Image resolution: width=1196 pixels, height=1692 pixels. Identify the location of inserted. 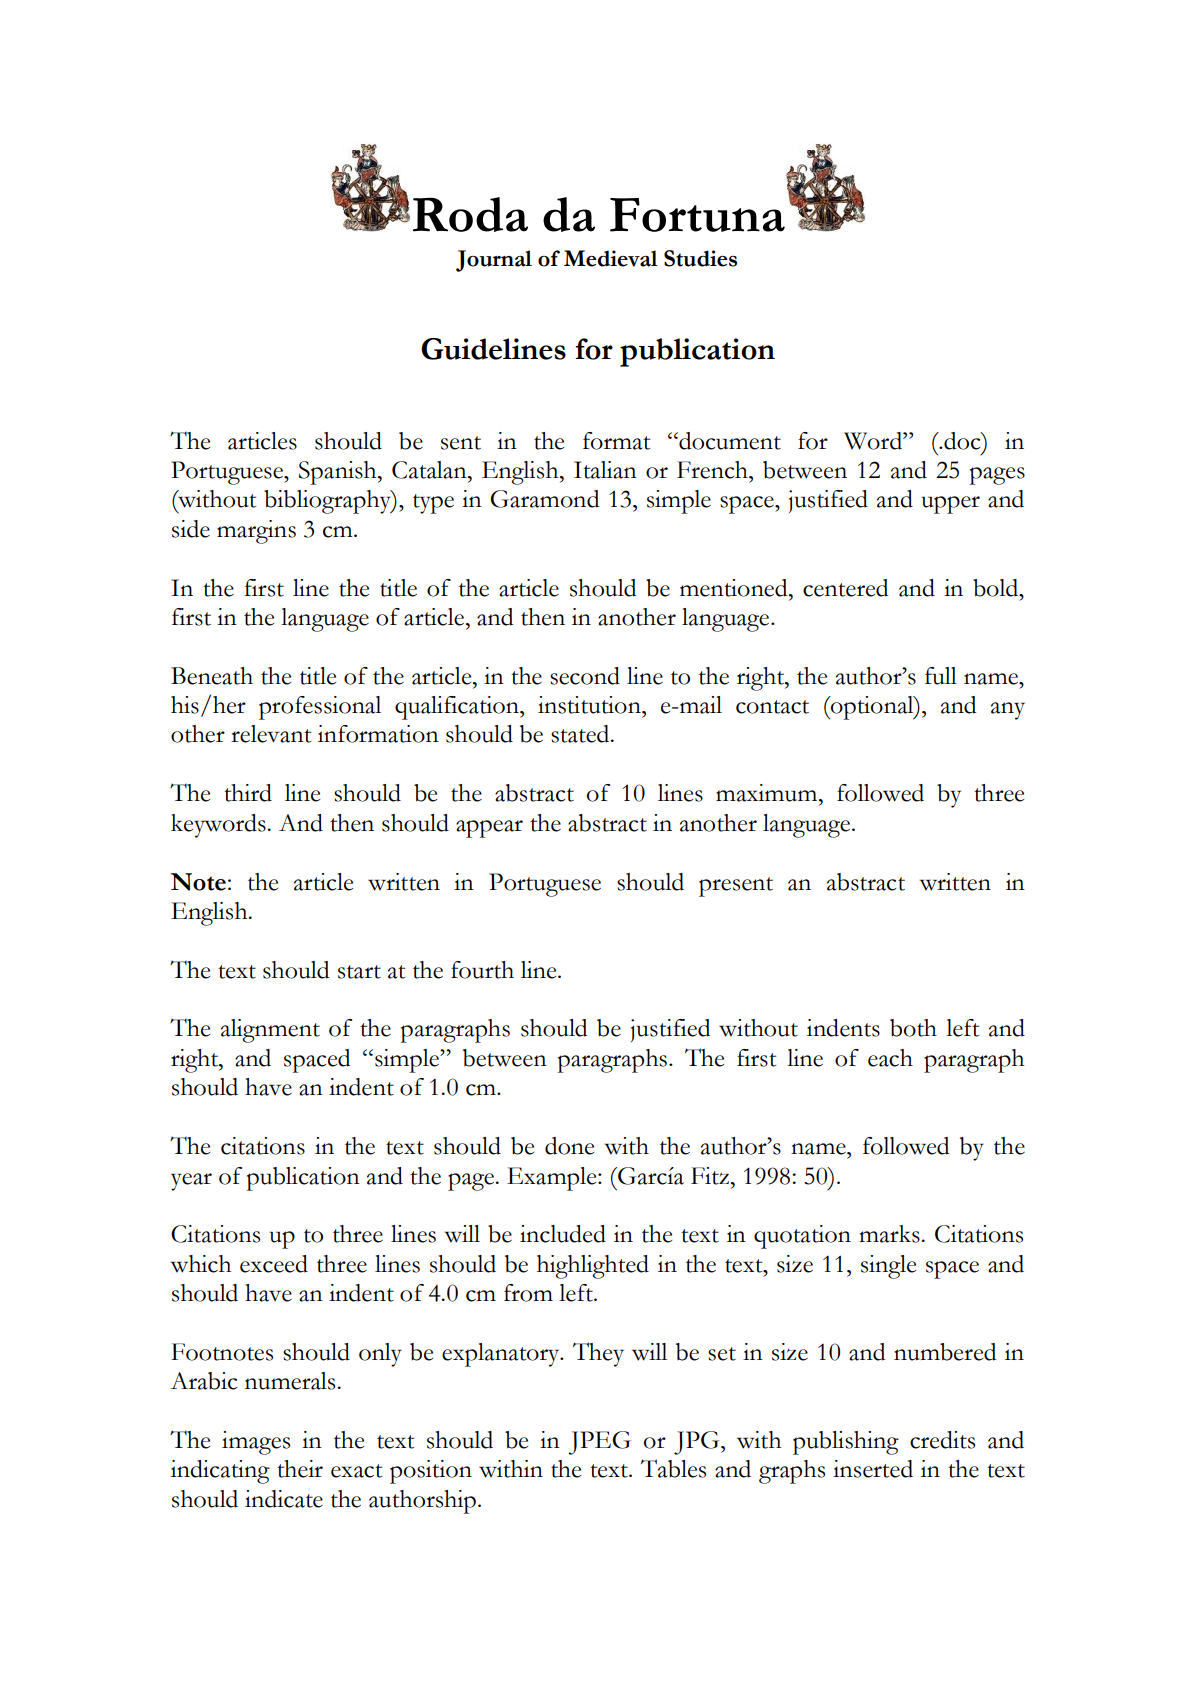
(873, 1469).
